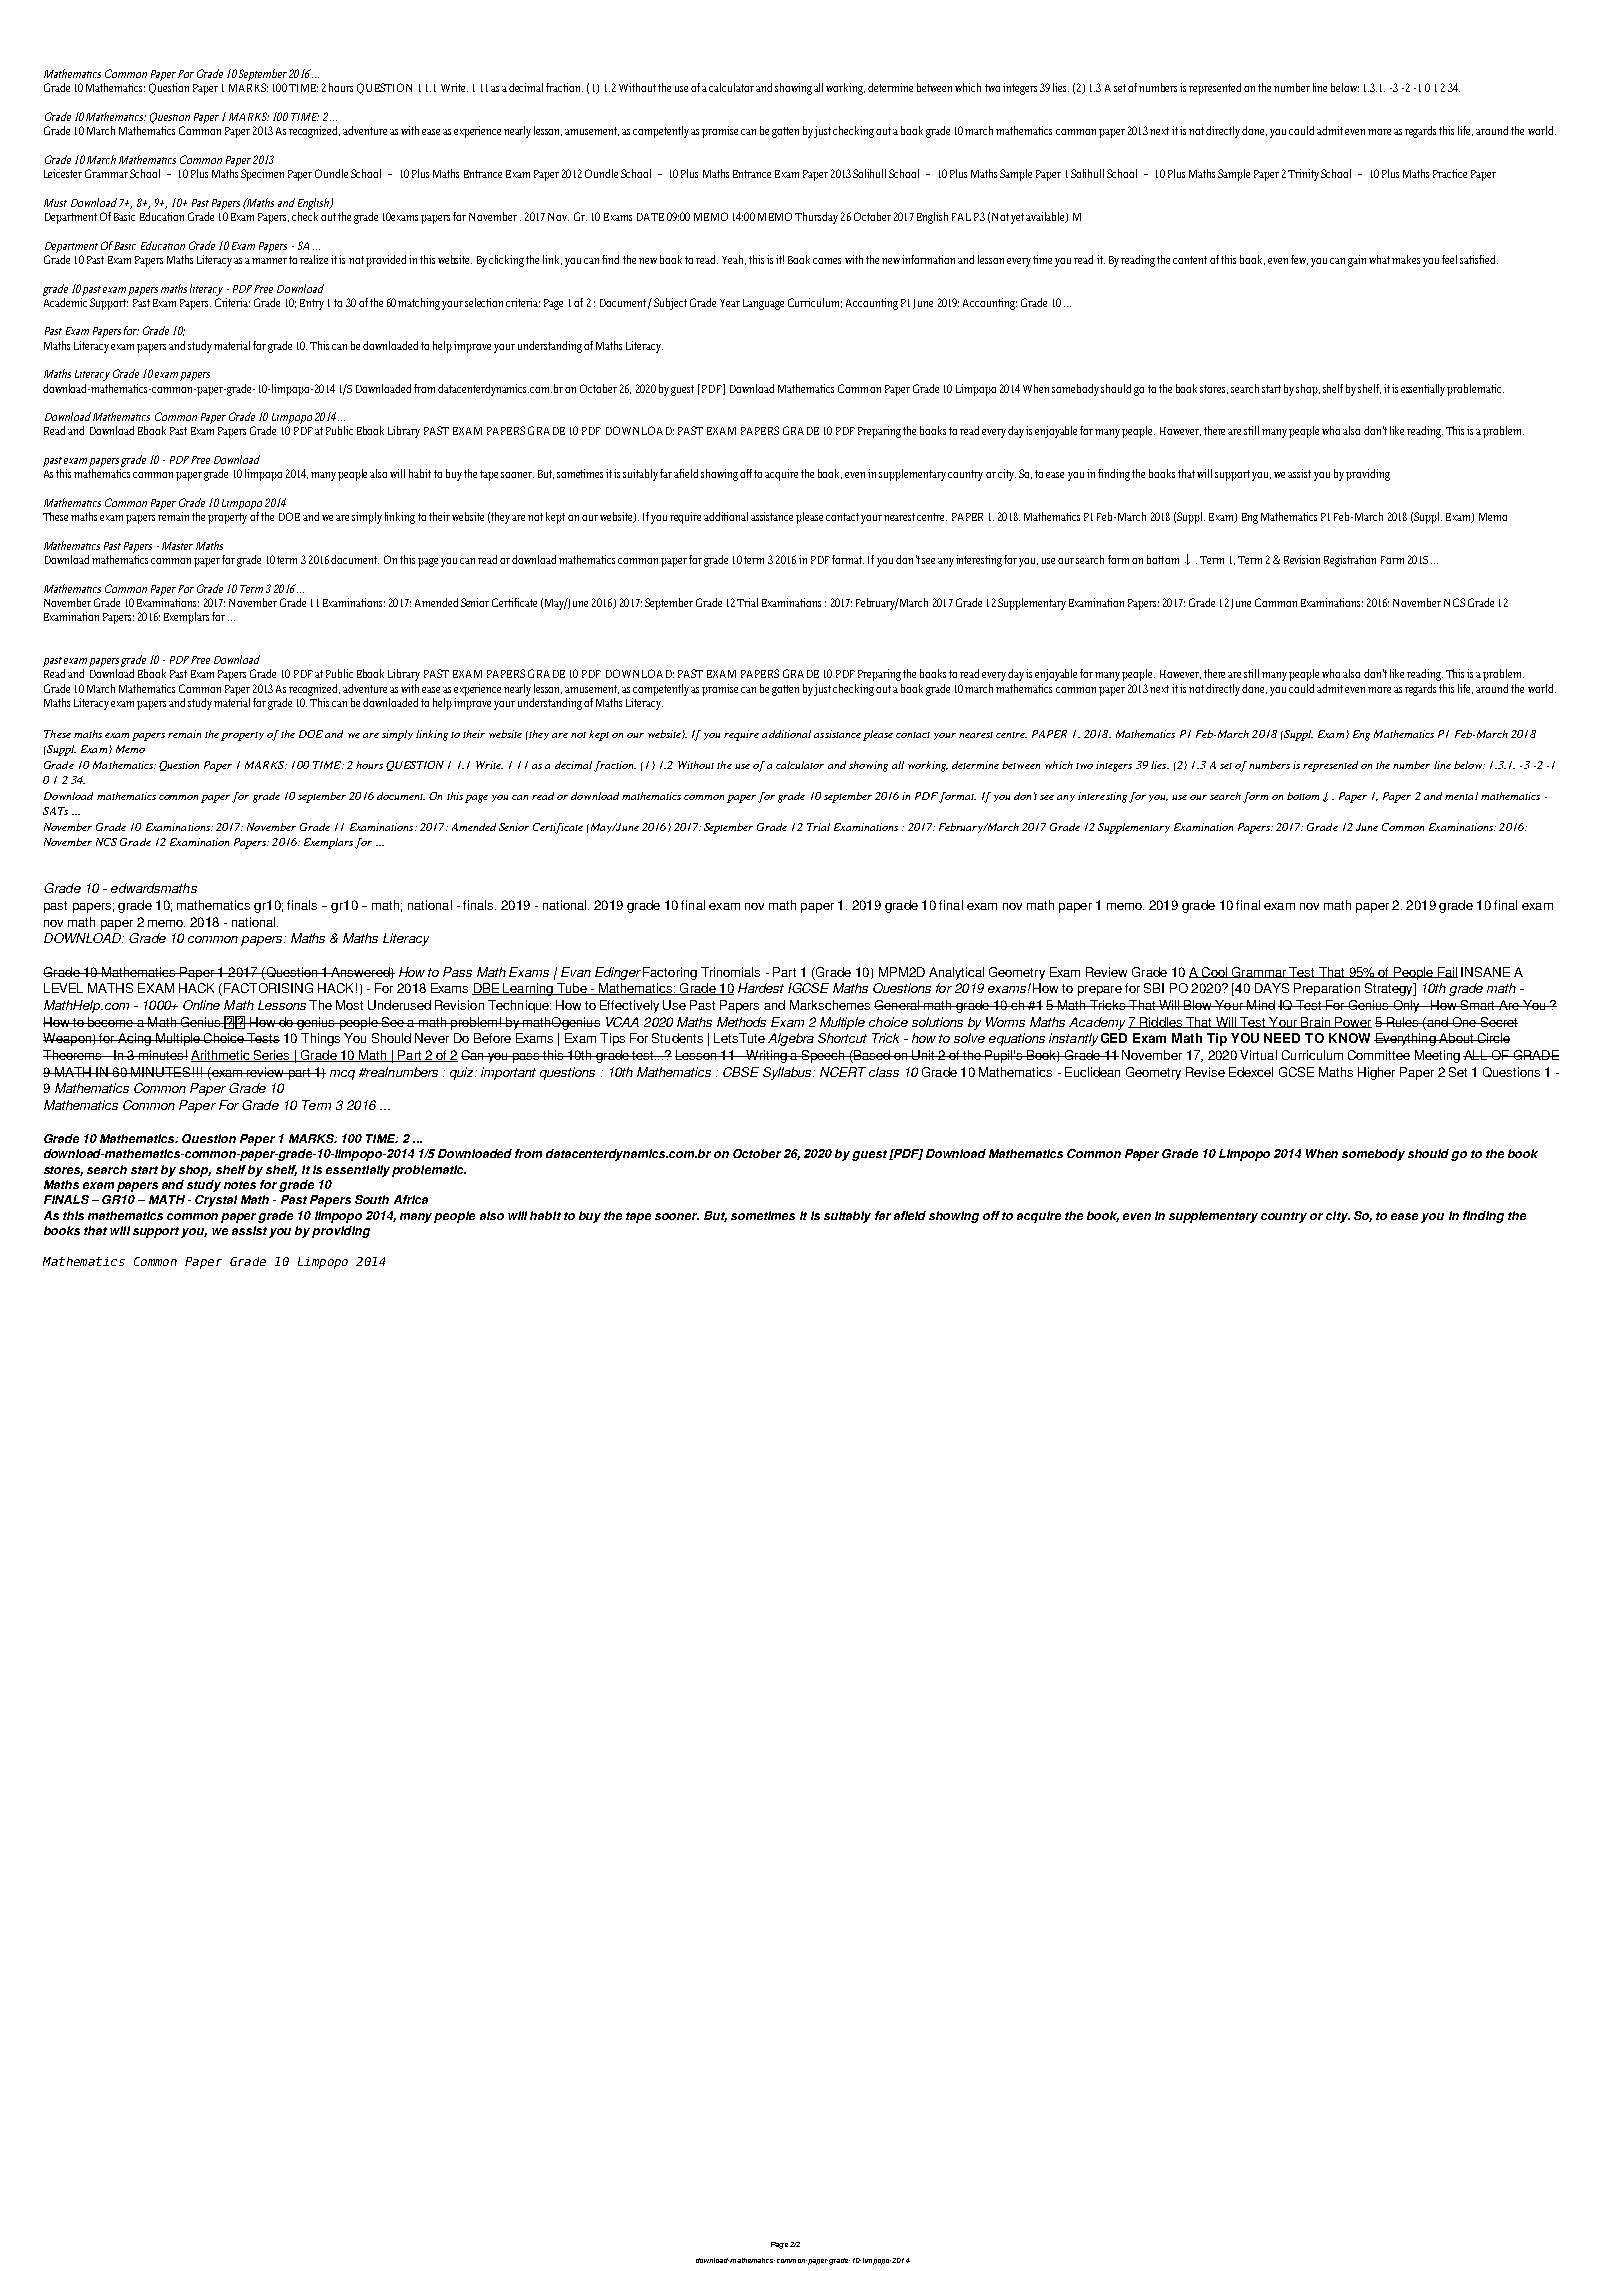 The height and width of the page is (2271, 1604). What do you see at coordinates (1450, 173) in the page?
I see `Practice` at bounding box center [1450, 173].
